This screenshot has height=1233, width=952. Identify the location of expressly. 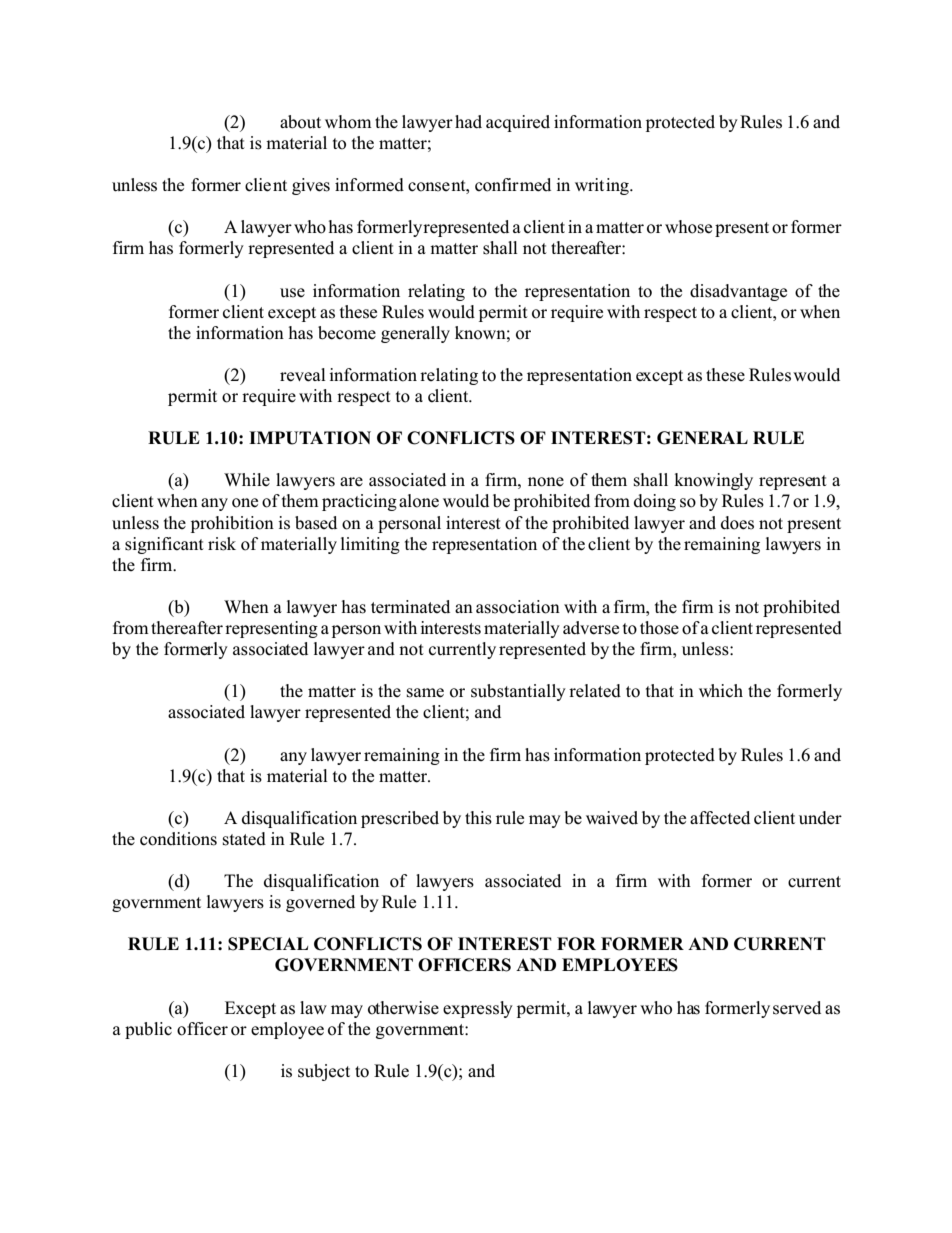
(478, 1009).
